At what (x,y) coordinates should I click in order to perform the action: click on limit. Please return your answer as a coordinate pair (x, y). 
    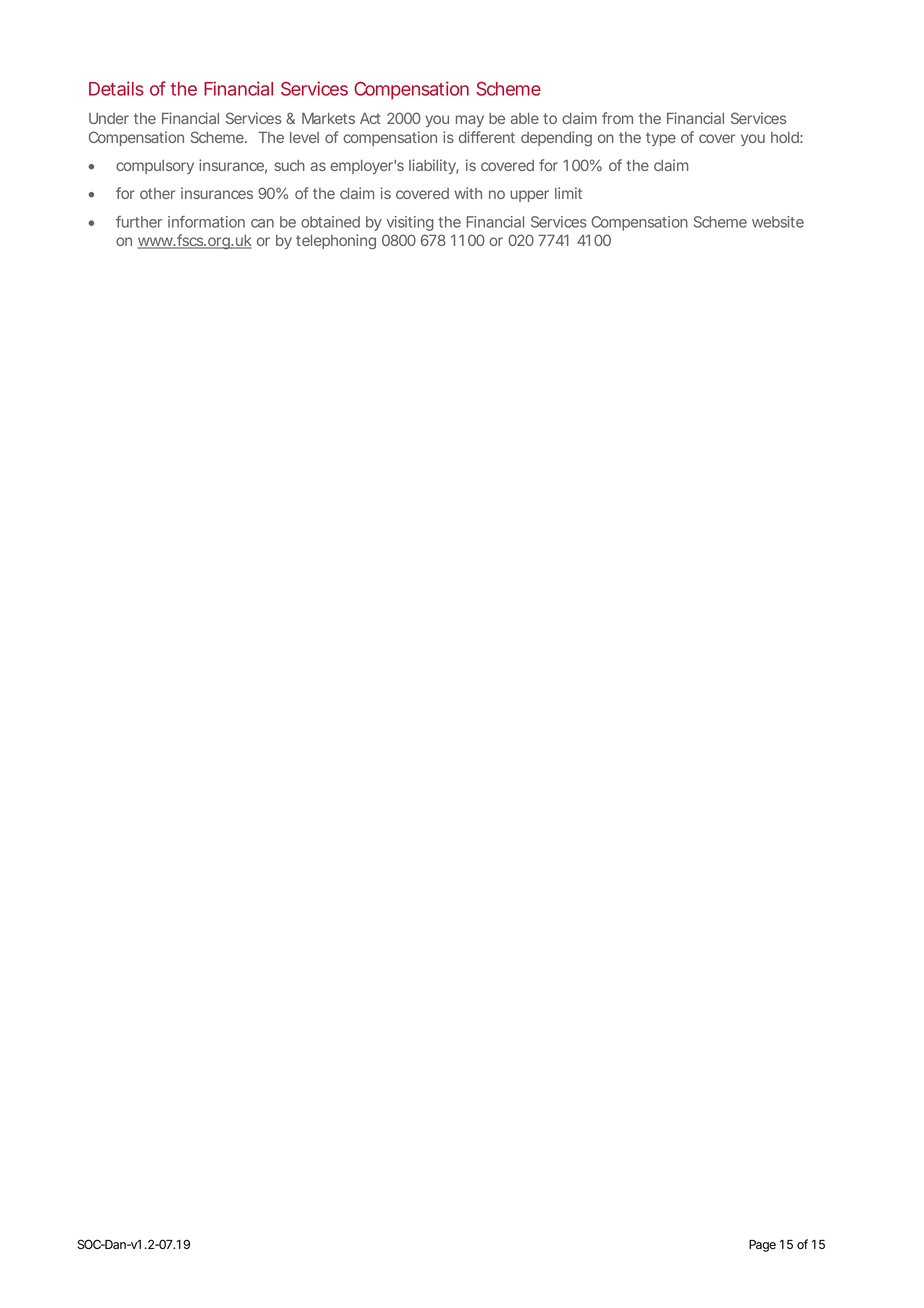
    Looking at the image, I should click on (568, 193).
